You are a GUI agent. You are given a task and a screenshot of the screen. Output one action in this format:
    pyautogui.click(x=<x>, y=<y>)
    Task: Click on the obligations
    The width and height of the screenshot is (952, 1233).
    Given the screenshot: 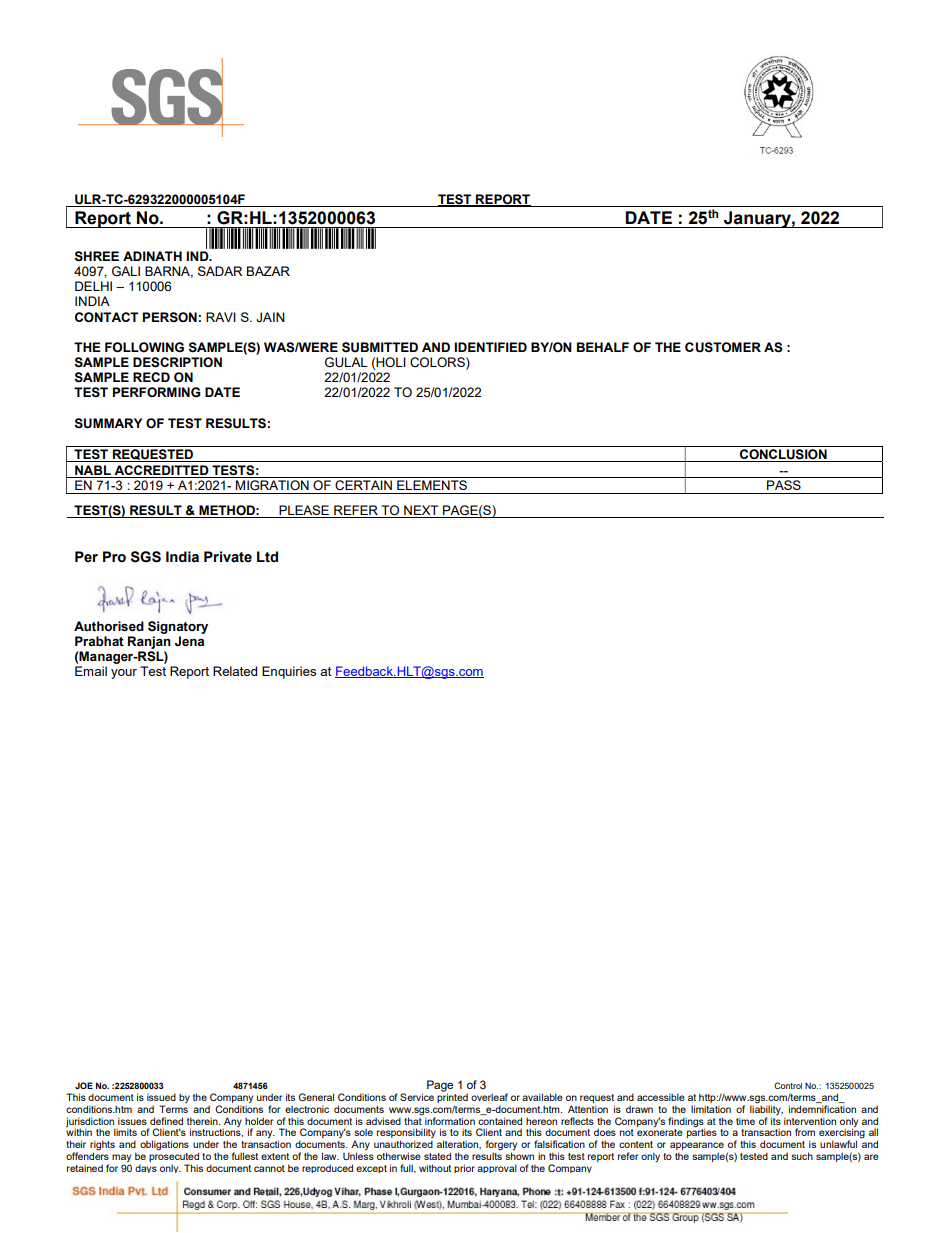 What is the action you would take?
    pyautogui.click(x=164, y=1145)
